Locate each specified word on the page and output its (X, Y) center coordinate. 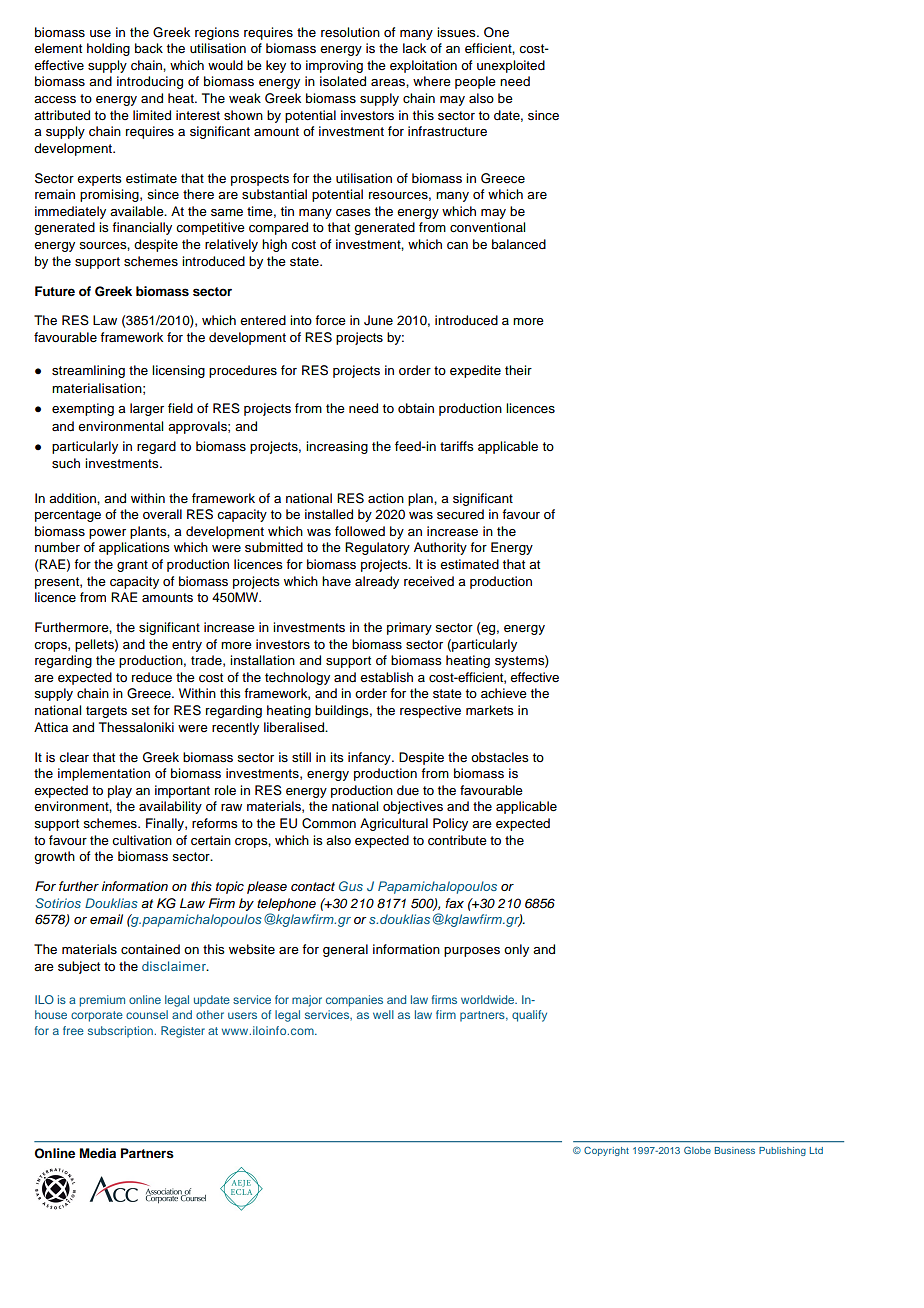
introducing (150, 82)
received (429, 581)
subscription (120, 1032)
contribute (457, 840)
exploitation (423, 66)
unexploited (511, 66)
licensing (178, 371)
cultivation (142, 840)
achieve (504, 693)
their (518, 370)
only (516, 950)
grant (132, 566)
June (378, 320)
